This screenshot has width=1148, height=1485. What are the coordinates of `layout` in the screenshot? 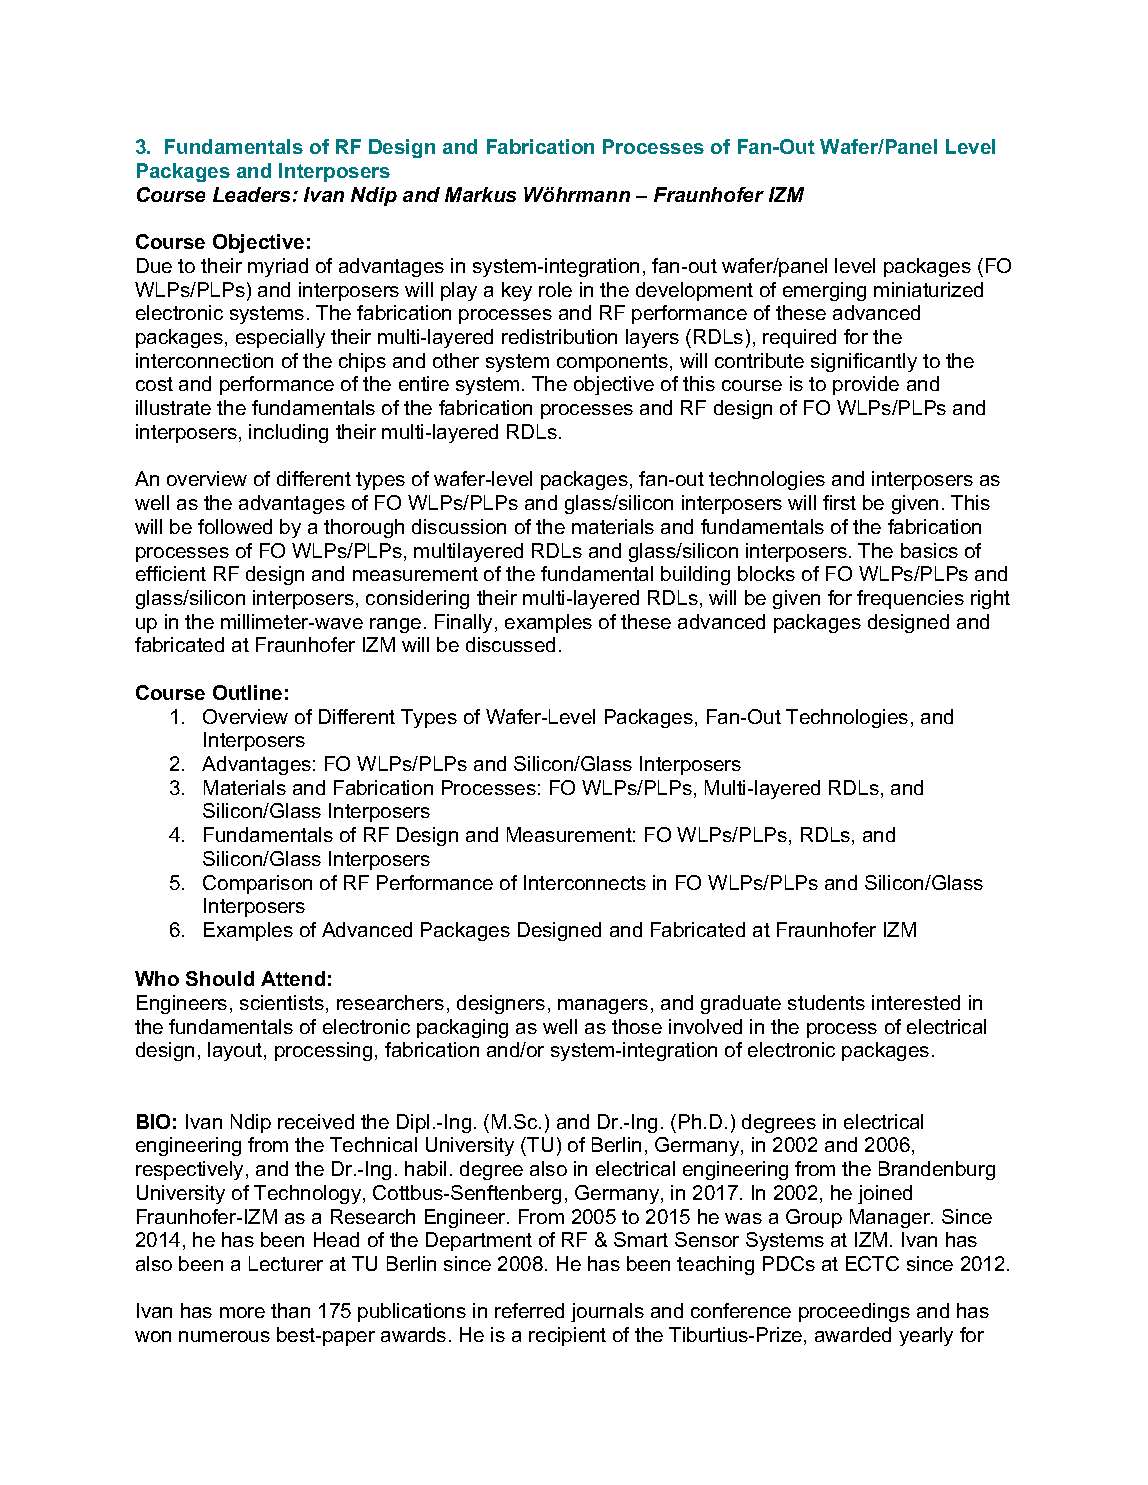 It's located at (236, 1051).
